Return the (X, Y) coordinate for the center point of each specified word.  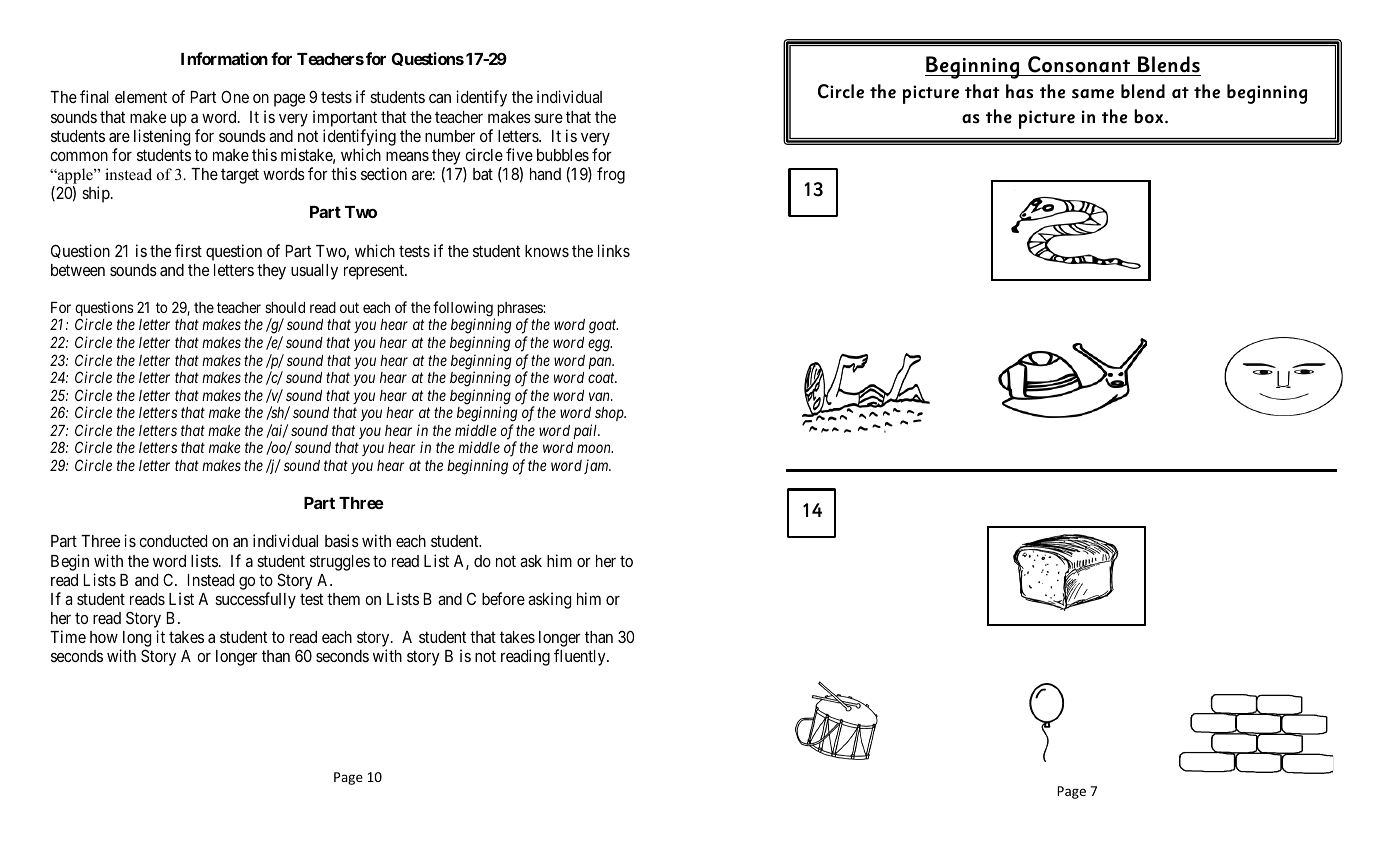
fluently (581, 657)
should (285, 307)
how (104, 637)
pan (601, 363)
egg (600, 345)
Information (224, 58)
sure (548, 118)
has (1019, 91)
